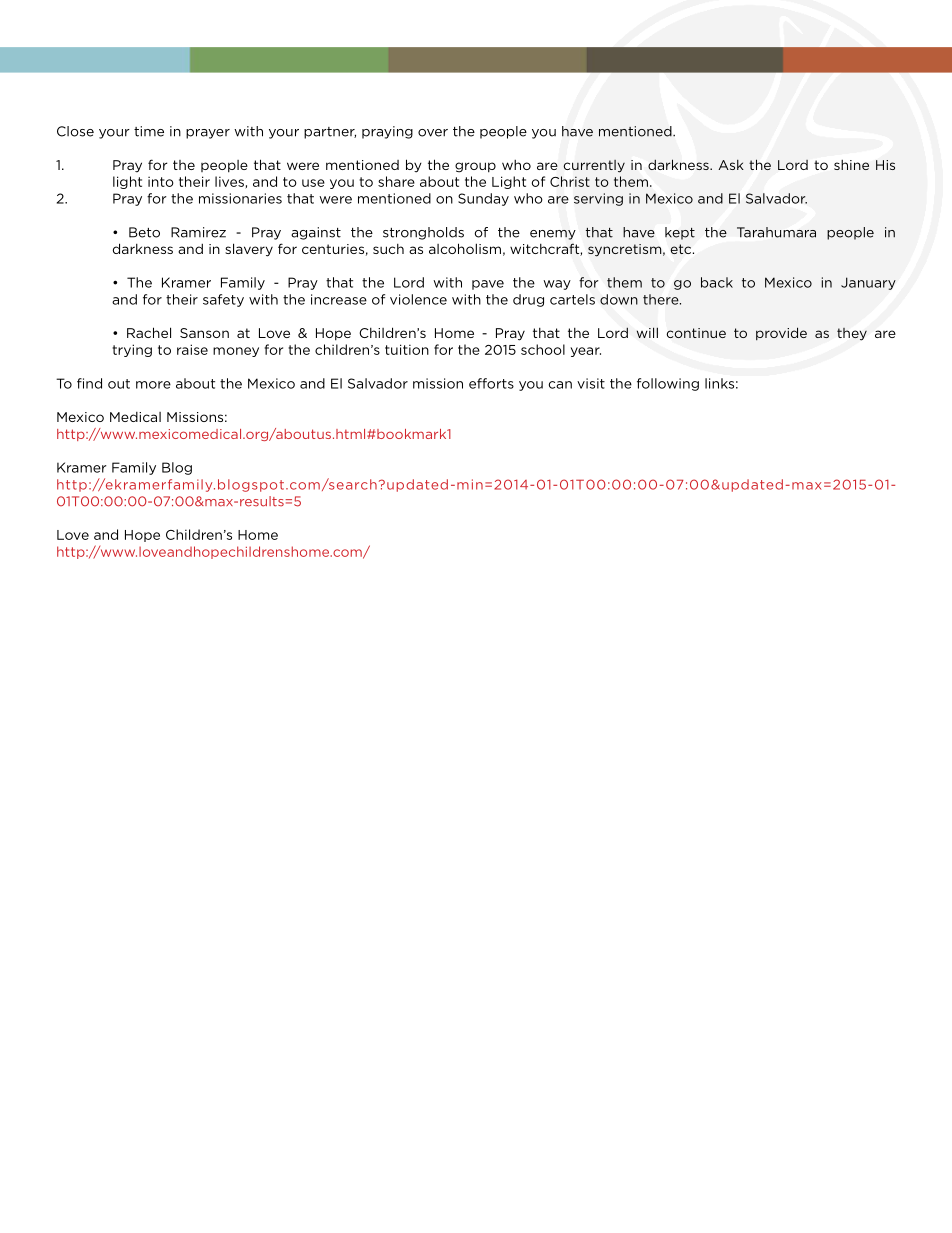  What do you see at coordinates (249, 250) in the image?
I see `slavery` at bounding box center [249, 250].
